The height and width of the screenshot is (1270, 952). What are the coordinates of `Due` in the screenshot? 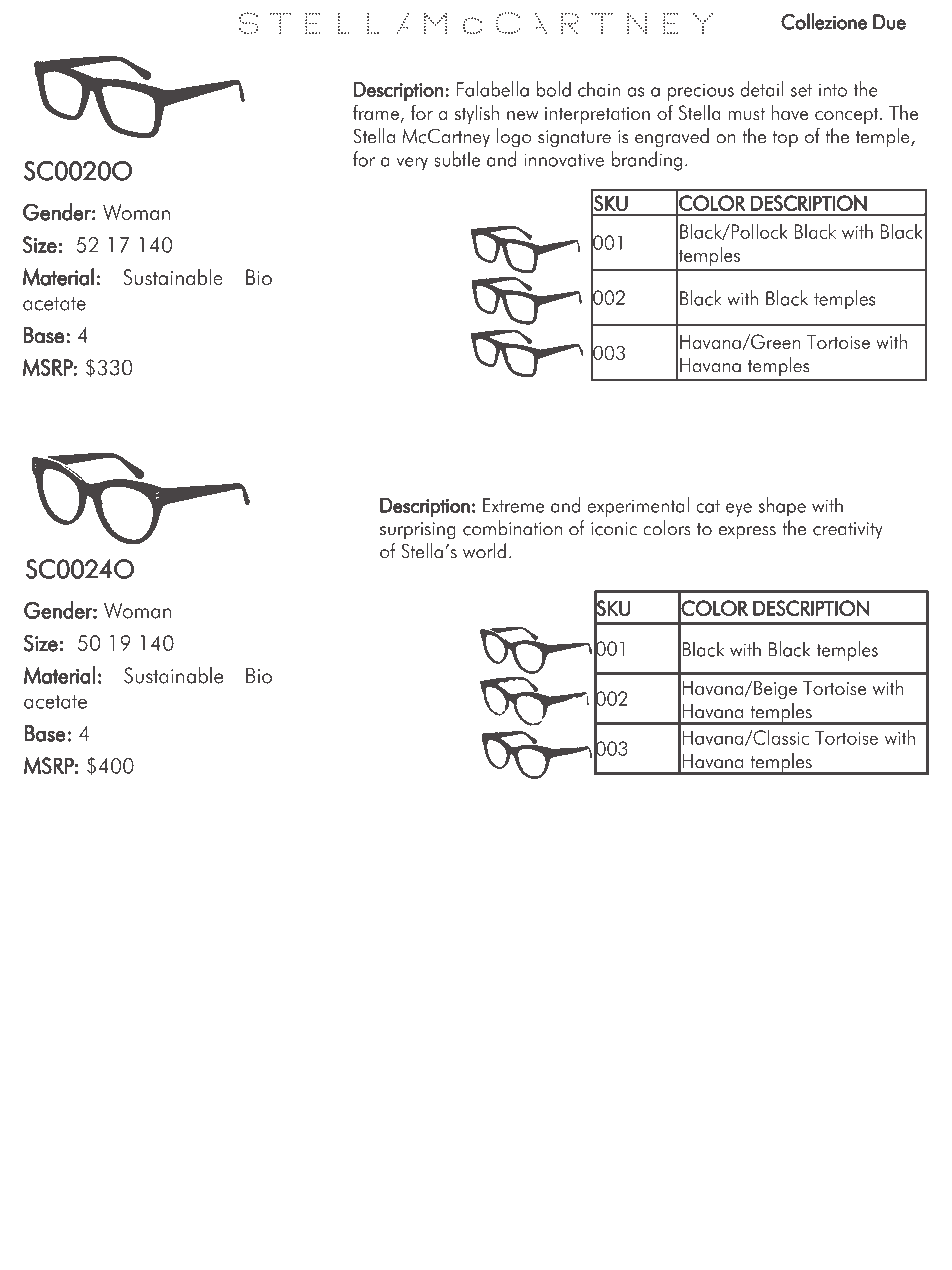 It's located at (889, 22).
